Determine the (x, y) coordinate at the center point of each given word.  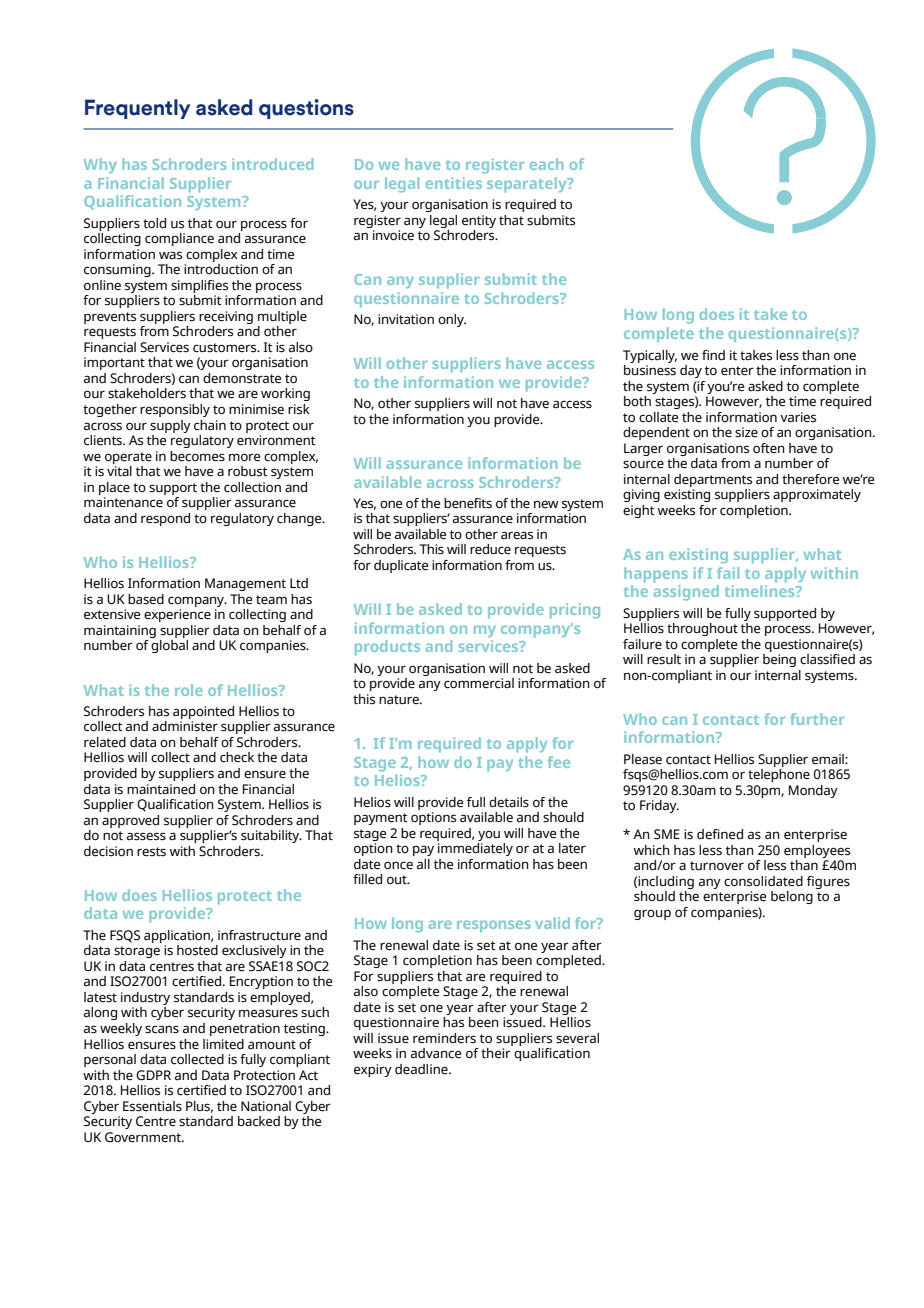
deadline (422, 1069)
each (547, 164)
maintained (161, 789)
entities (454, 183)
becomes (197, 456)
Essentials (152, 1106)
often (769, 448)
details (509, 802)
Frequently (137, 109)
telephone (779, 775)
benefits (468, 503)
